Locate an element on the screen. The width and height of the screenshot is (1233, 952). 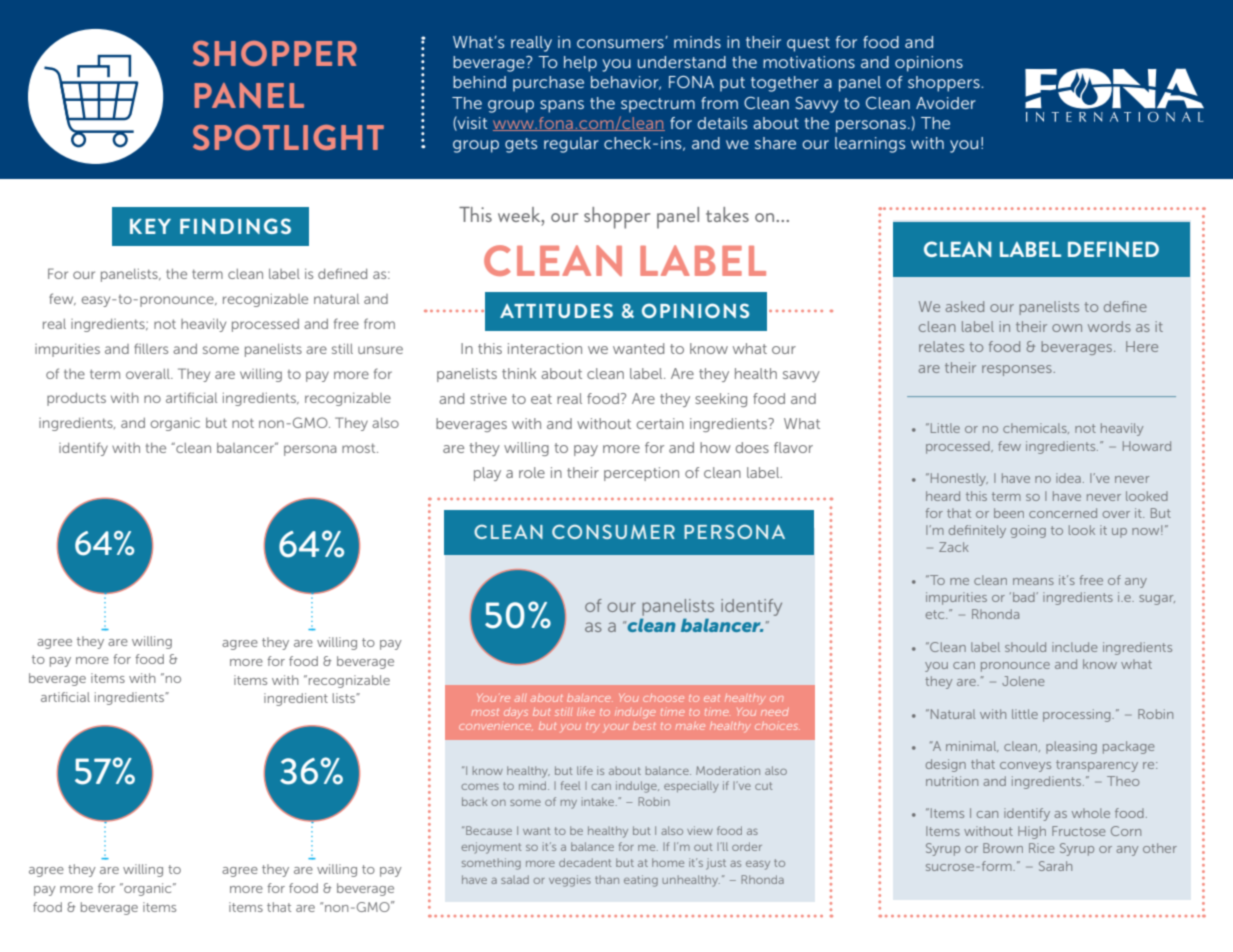
enjoyment is located at coordinates (491, 848).
